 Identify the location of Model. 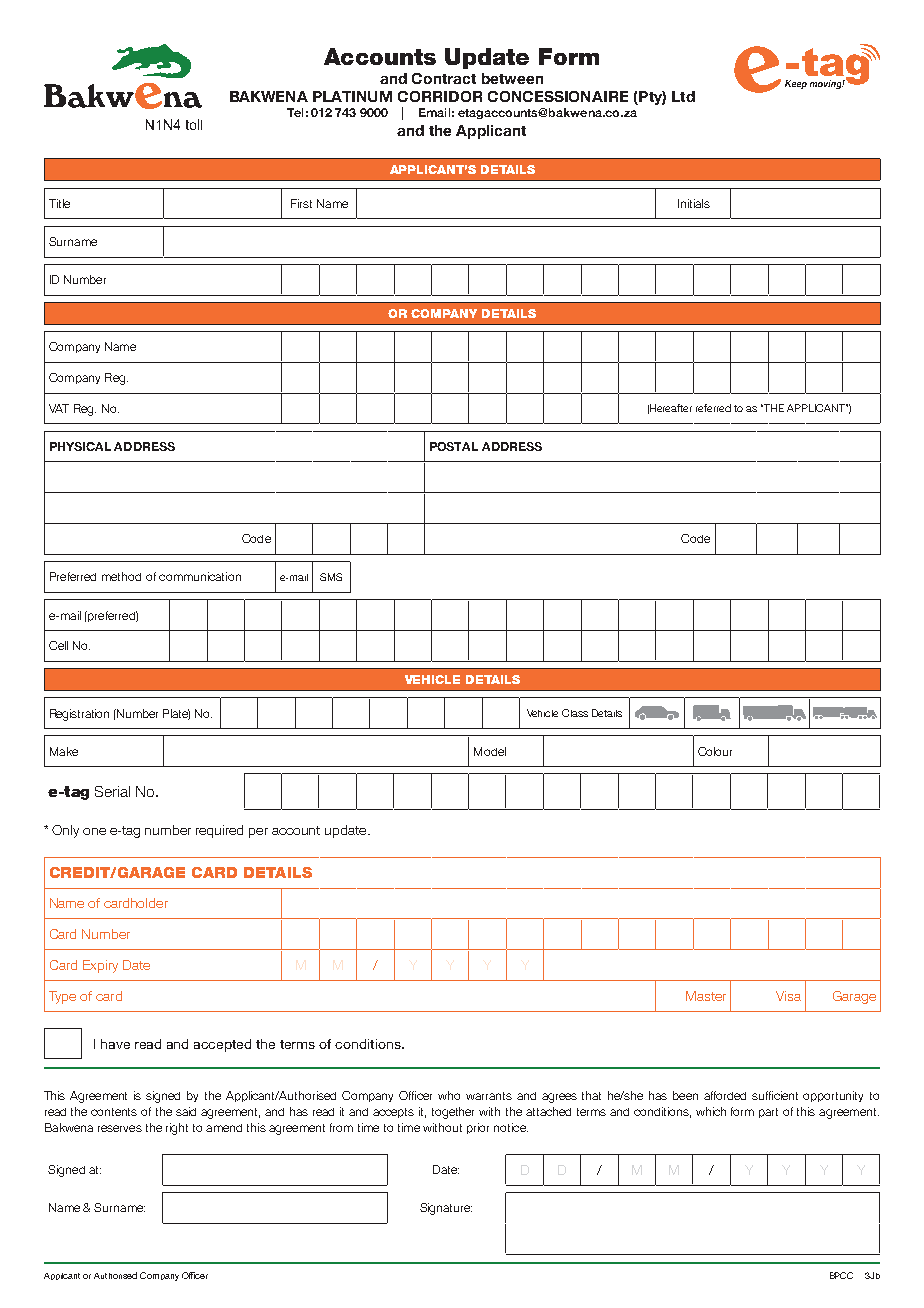
(490, 751).
